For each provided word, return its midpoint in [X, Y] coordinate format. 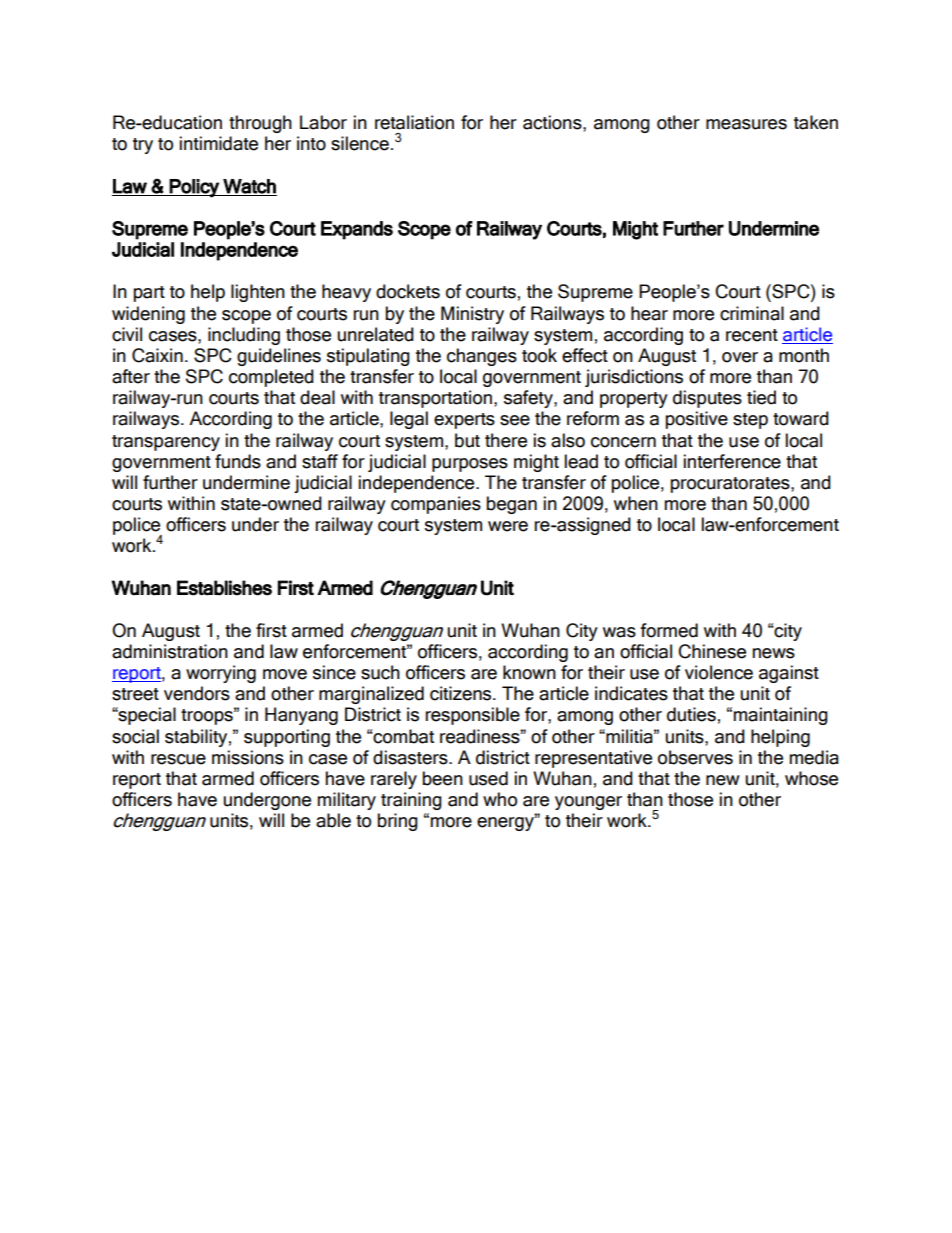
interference [732, 461]
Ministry [472, 315]
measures [746, 124]
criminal [752, 313]
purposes [470, 465]
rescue [178, 759]
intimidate [219, 143]
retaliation [414, 122]
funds [238, 461]
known [529, 672]
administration [170, 651]
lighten [258, 293]
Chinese [712, 651]
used [488, 778]
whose [811, 778]
